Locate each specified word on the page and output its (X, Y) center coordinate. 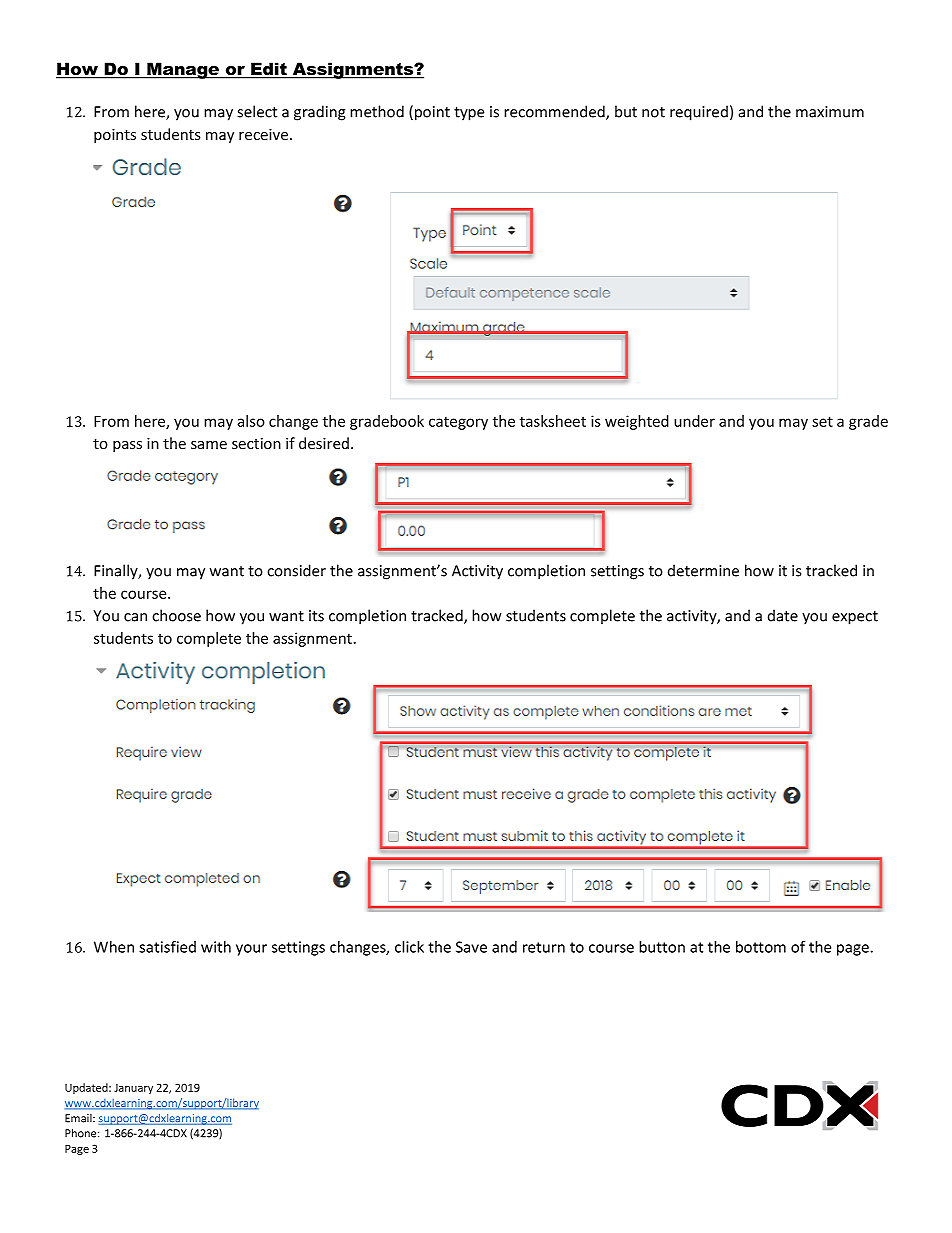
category (458, 423)
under (694, 421)
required (699, 113)
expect (855, 618)
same (209, 445)
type (469, 114)
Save (471, 947)
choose (176, 615)
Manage (183, 70)
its (316, 616)
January (133, 1089)
